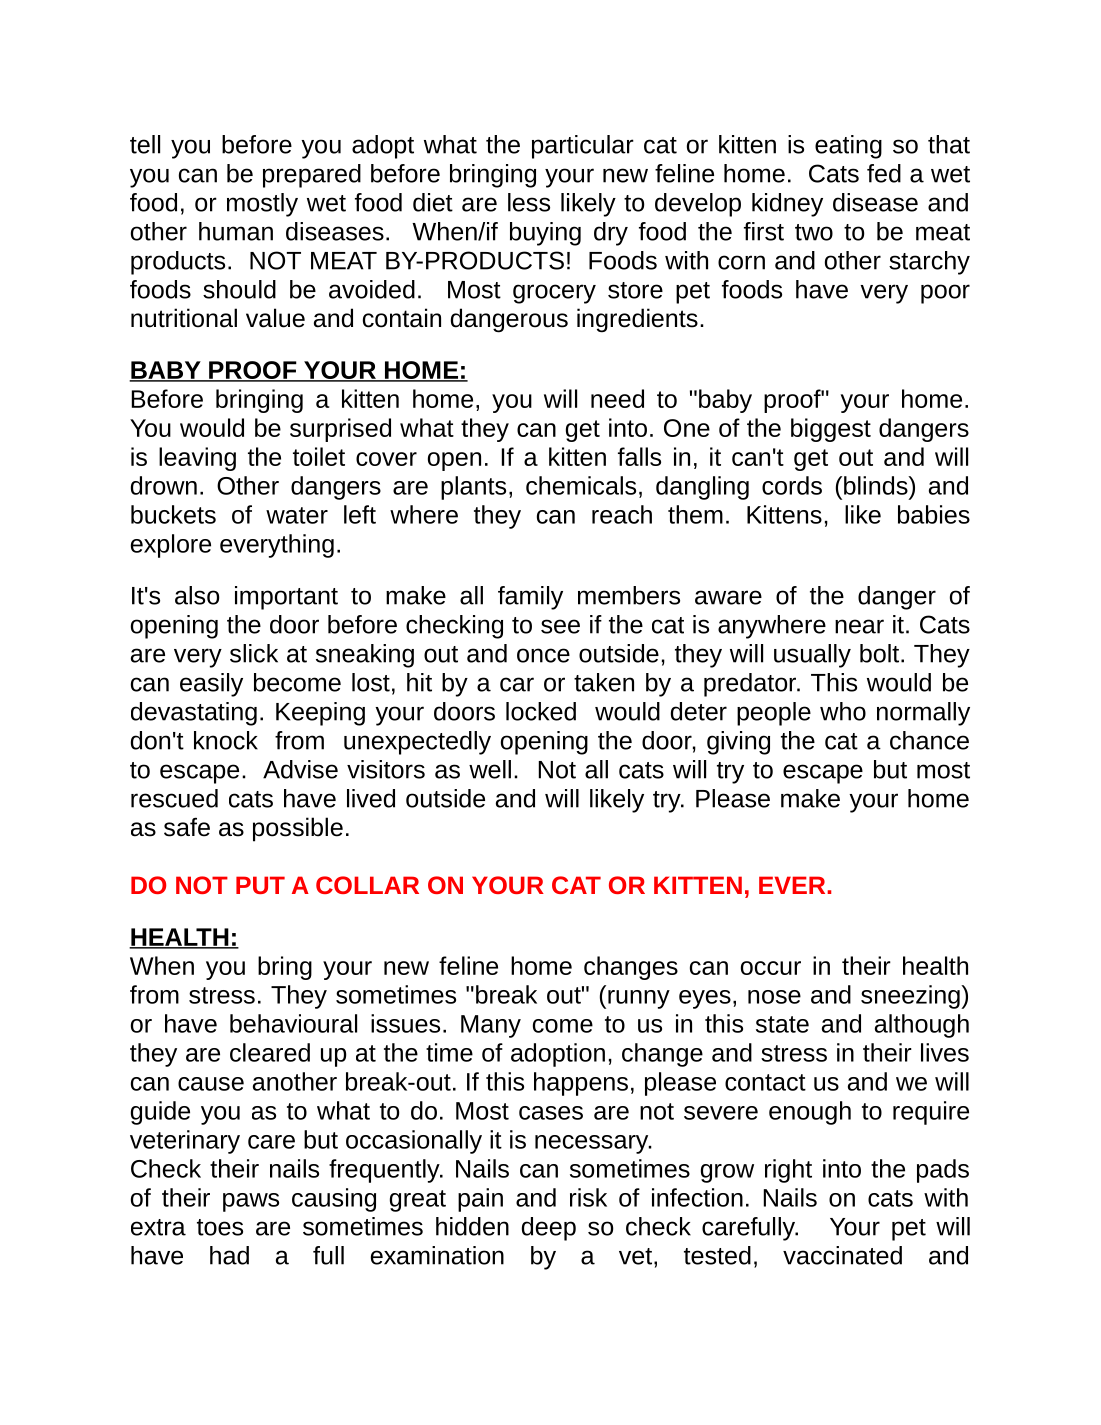  I want to click on chance, so click(929, 740).
